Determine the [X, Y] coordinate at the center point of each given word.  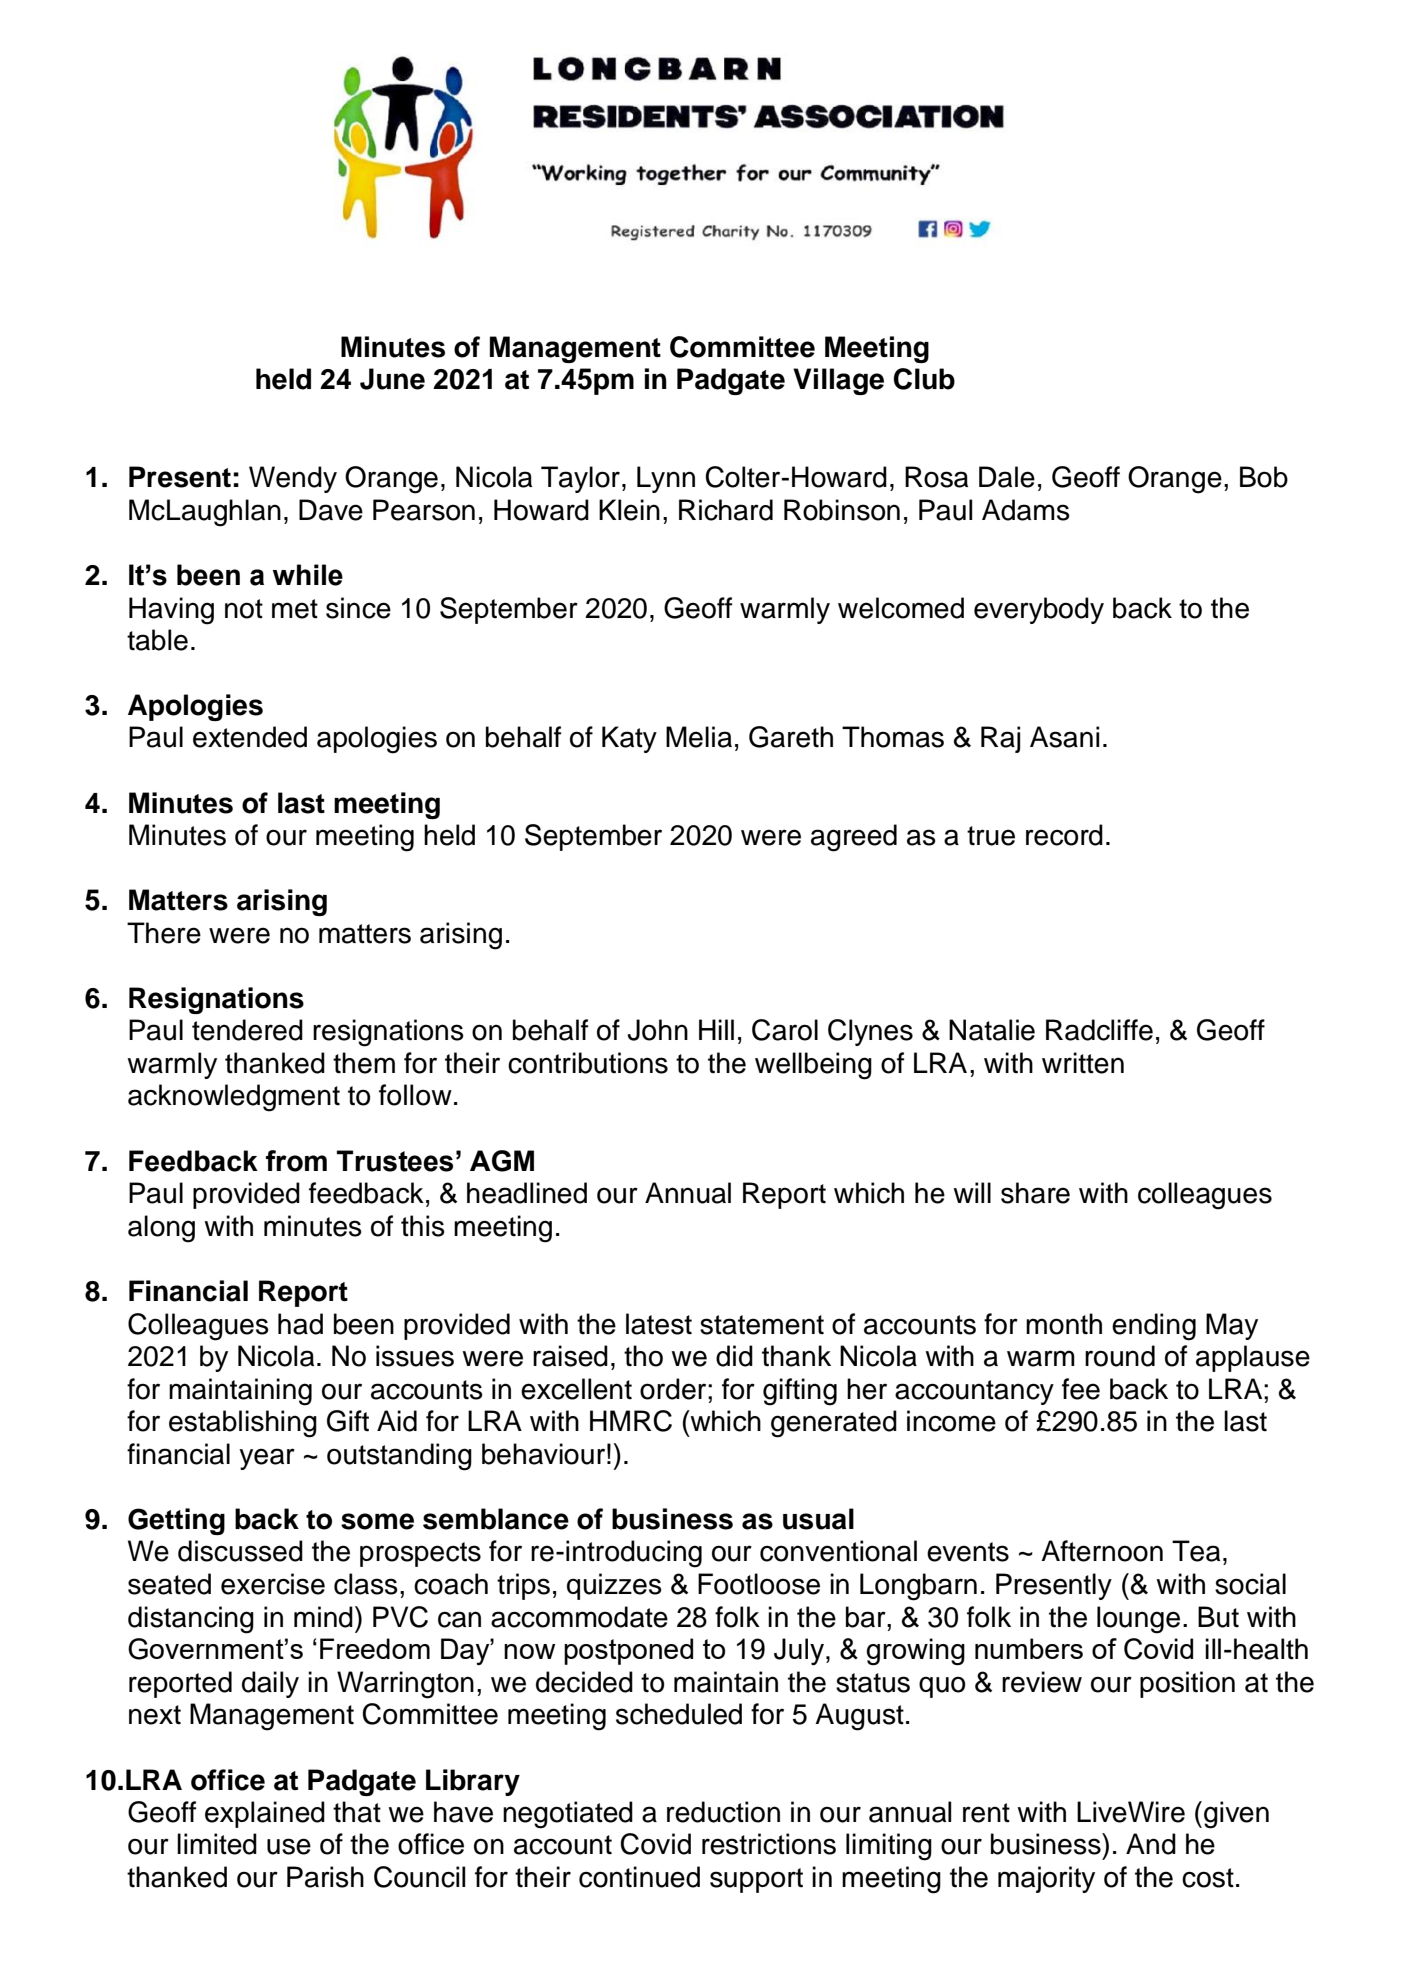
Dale [1007, 477]
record [1064, 835]
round [1120, 1356]
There [164, 933]
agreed [854, 838]
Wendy [293, 479]
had [300, 1324]
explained [265, 1814]
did [734, 1356]
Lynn [666, 479]
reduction [723, 1812]
